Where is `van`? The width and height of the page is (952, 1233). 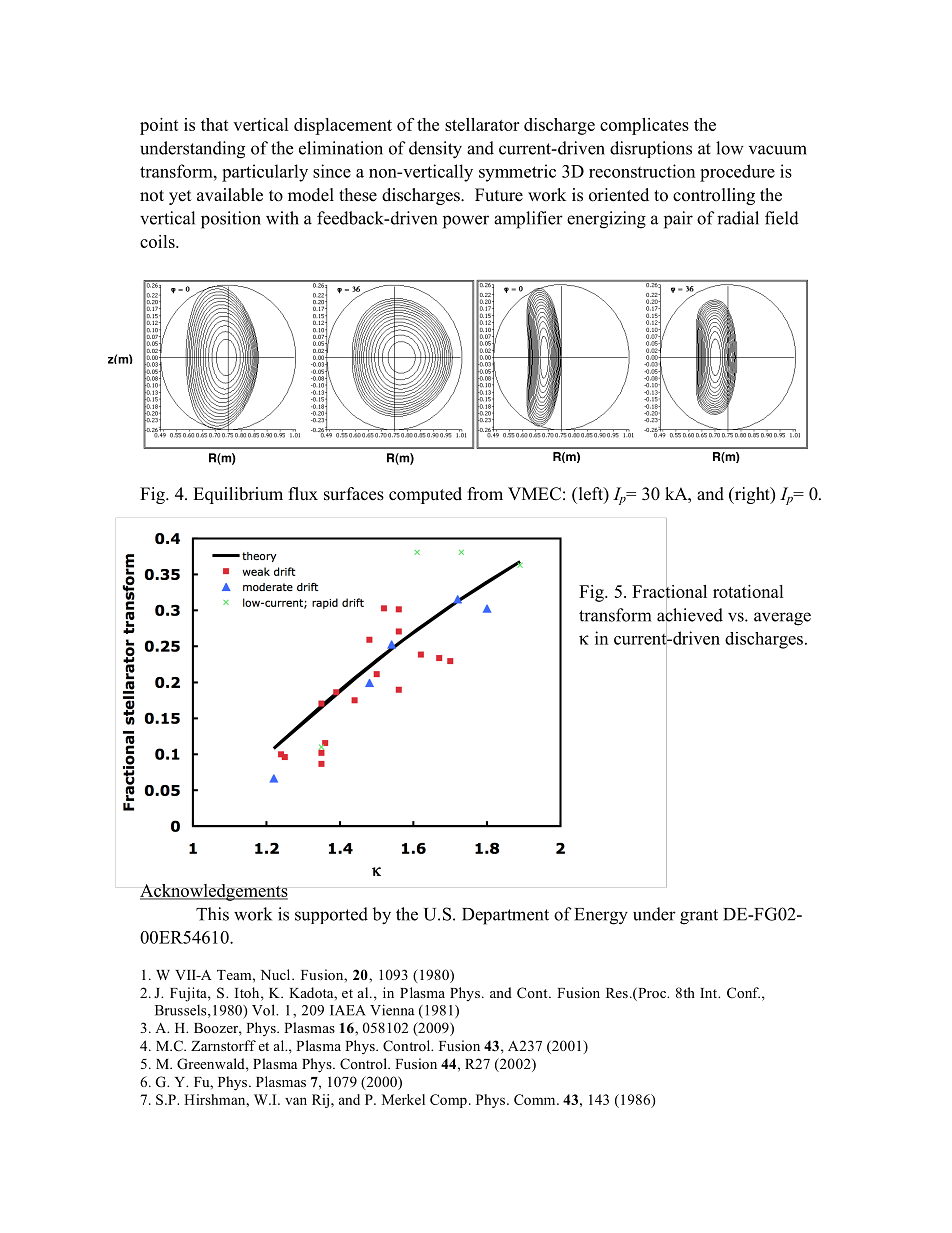
van is located at coordinates (296, 1101).
